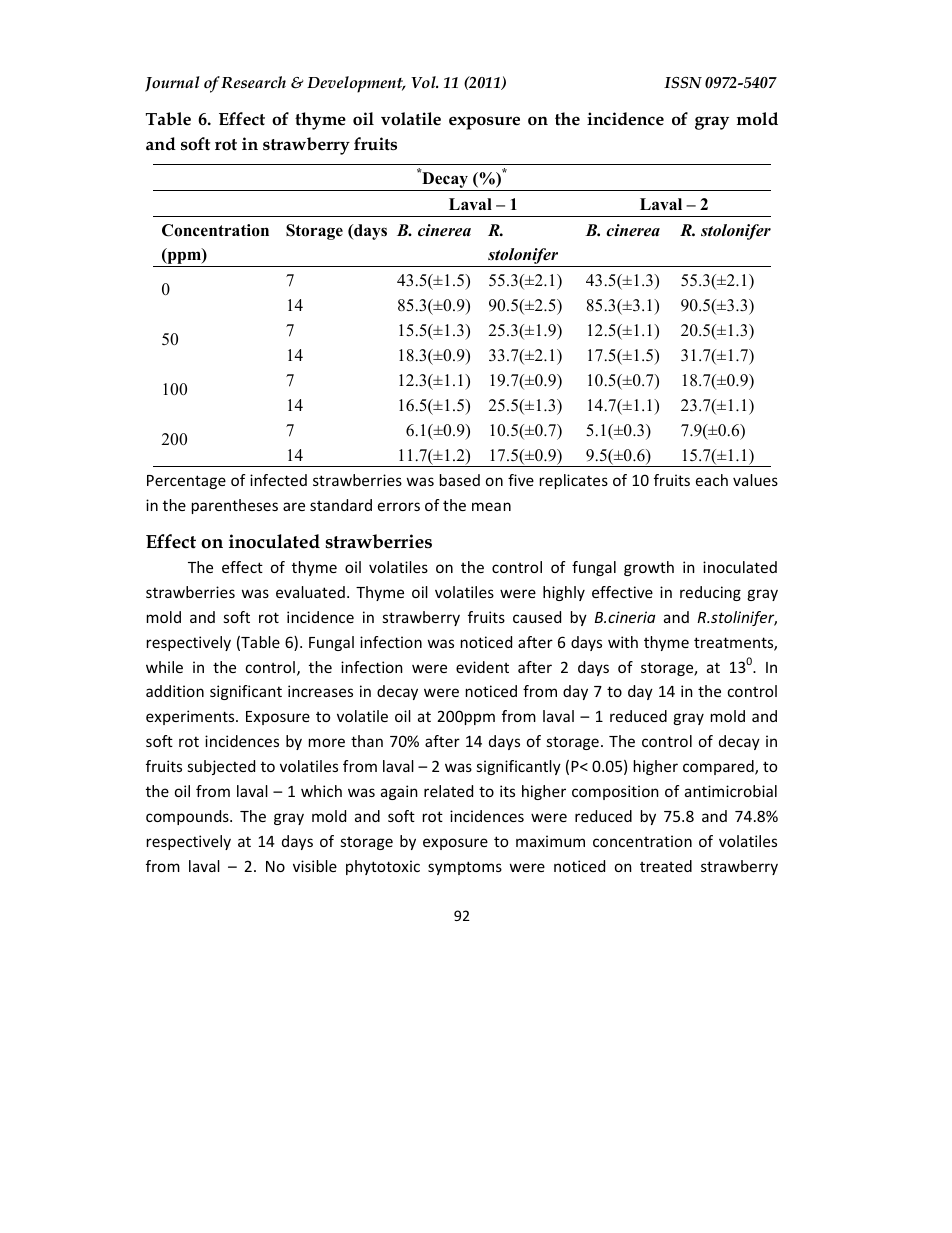  I want to click on Development, so click(356, 84).
